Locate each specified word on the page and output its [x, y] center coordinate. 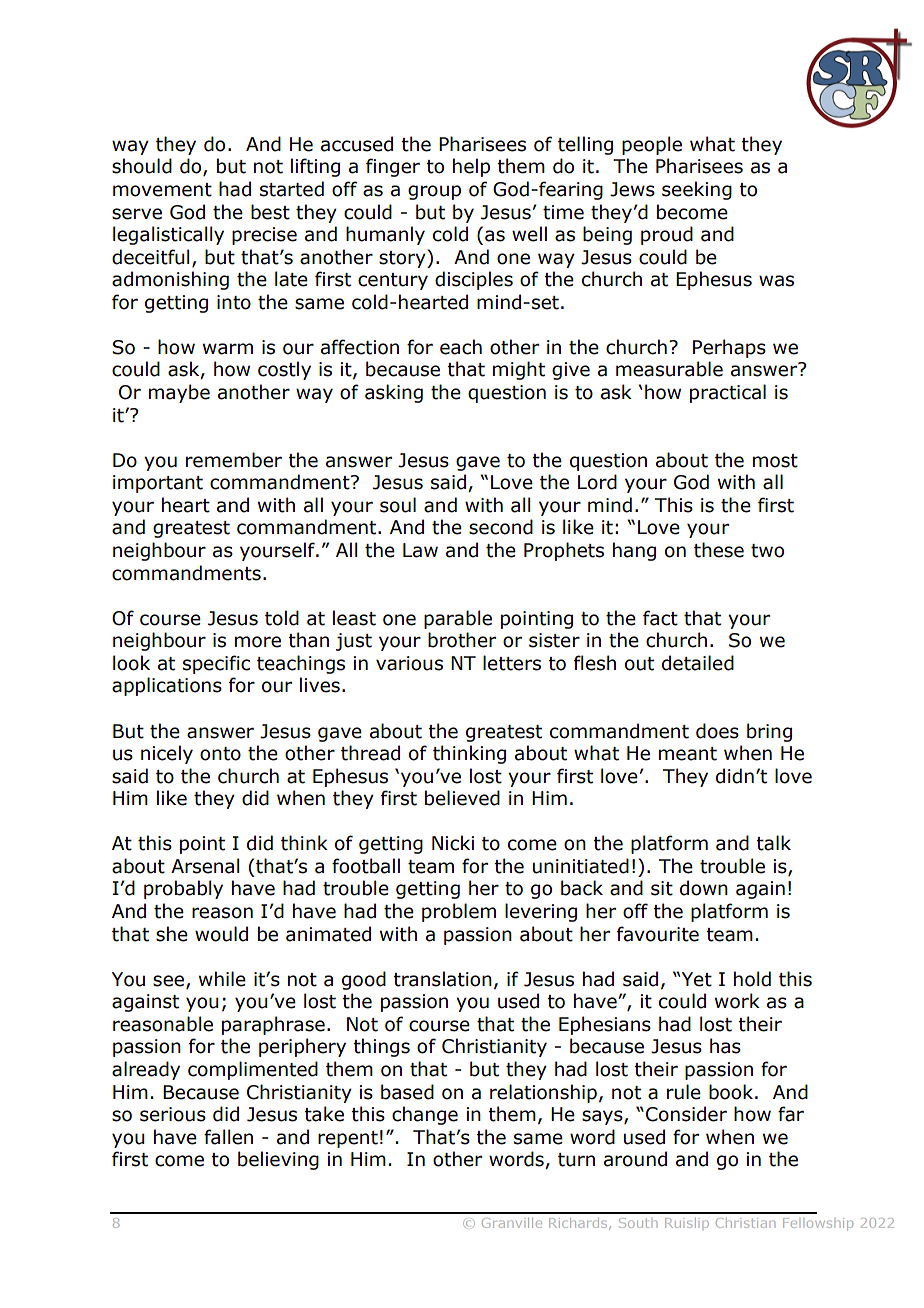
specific [216, 664]
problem [459, 912]
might [519, 370]
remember [234, 460]
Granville [512, 1223]
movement [162, 190]
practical [728, 393]
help [471, 167]
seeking [697, 190]
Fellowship [818, 1224]
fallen [228, 1137]
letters [512, 663]
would [221, 934]
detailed [698, 663]
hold [752, 979]
